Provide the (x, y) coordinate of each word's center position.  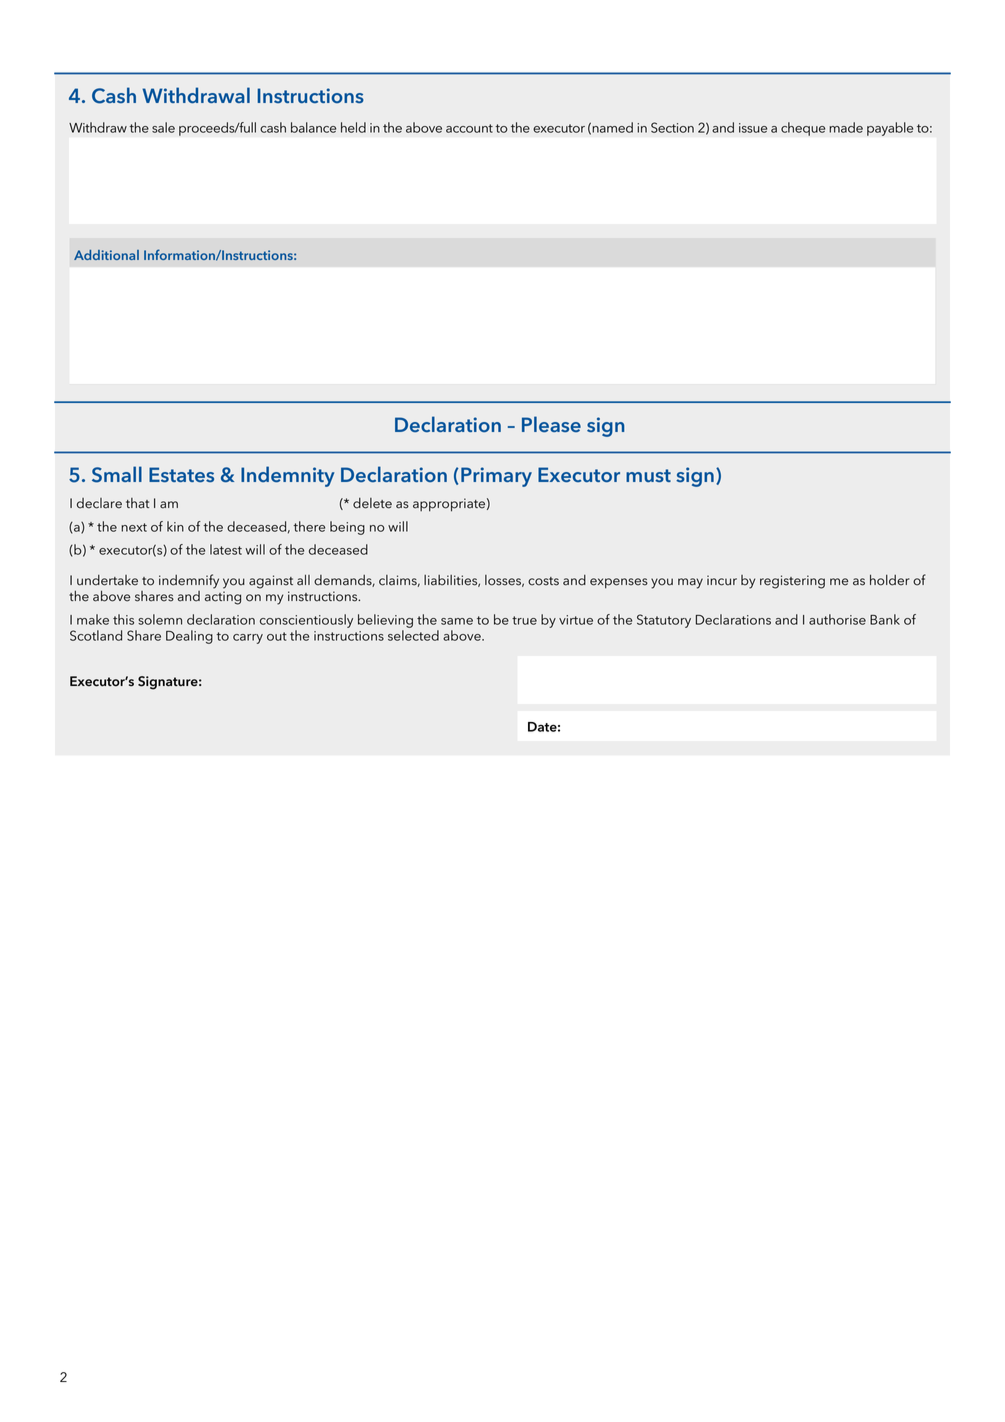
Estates (181, 474)
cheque (803, 129)
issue (753, 128)
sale (163, 127)
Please (551, 424)
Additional (106, 255)
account (469, 128)
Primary (496, 477)
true (524, 620)
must (648, 475)
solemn (160, 619)
